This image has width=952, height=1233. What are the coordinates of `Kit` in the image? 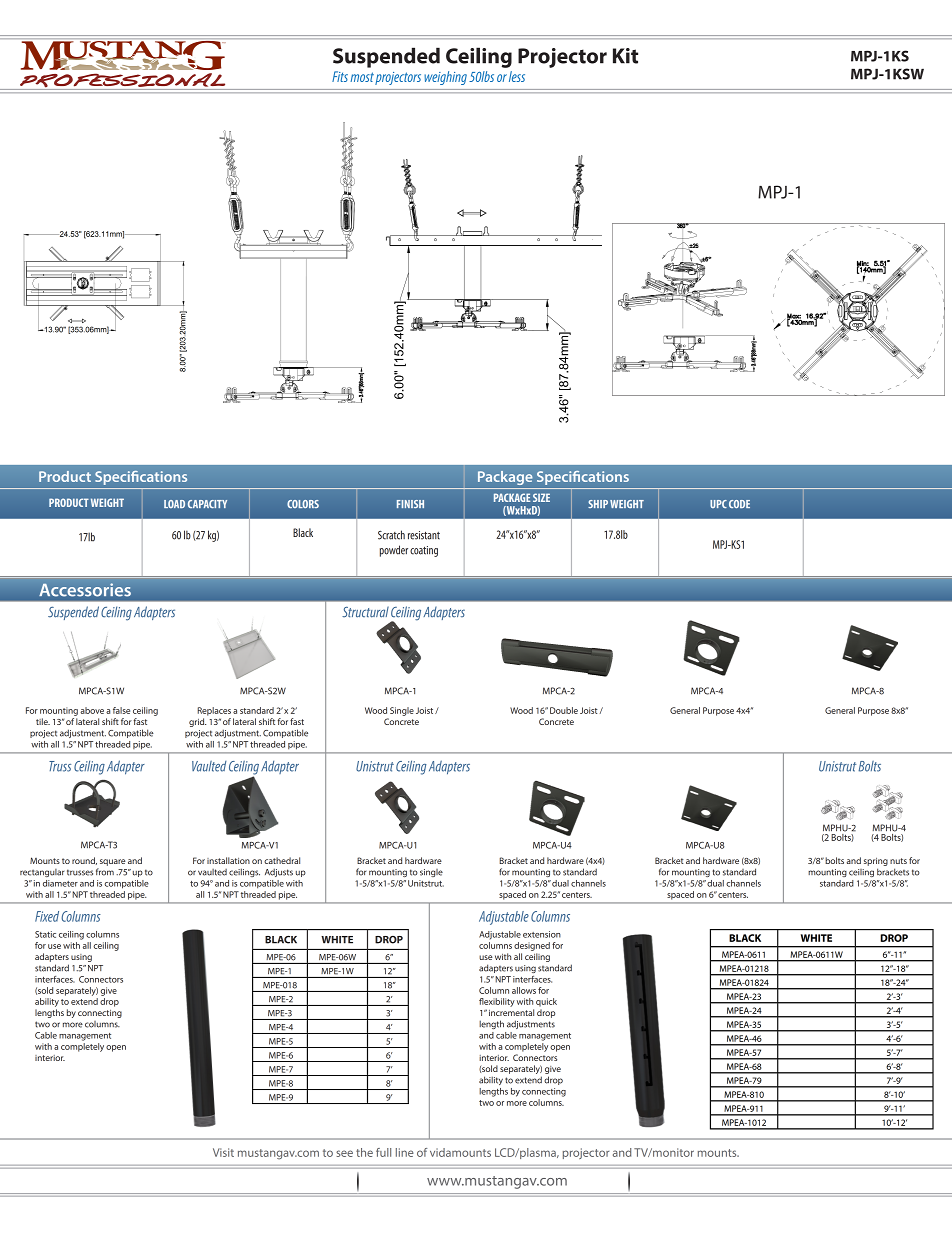 It's located at (625, 56).
